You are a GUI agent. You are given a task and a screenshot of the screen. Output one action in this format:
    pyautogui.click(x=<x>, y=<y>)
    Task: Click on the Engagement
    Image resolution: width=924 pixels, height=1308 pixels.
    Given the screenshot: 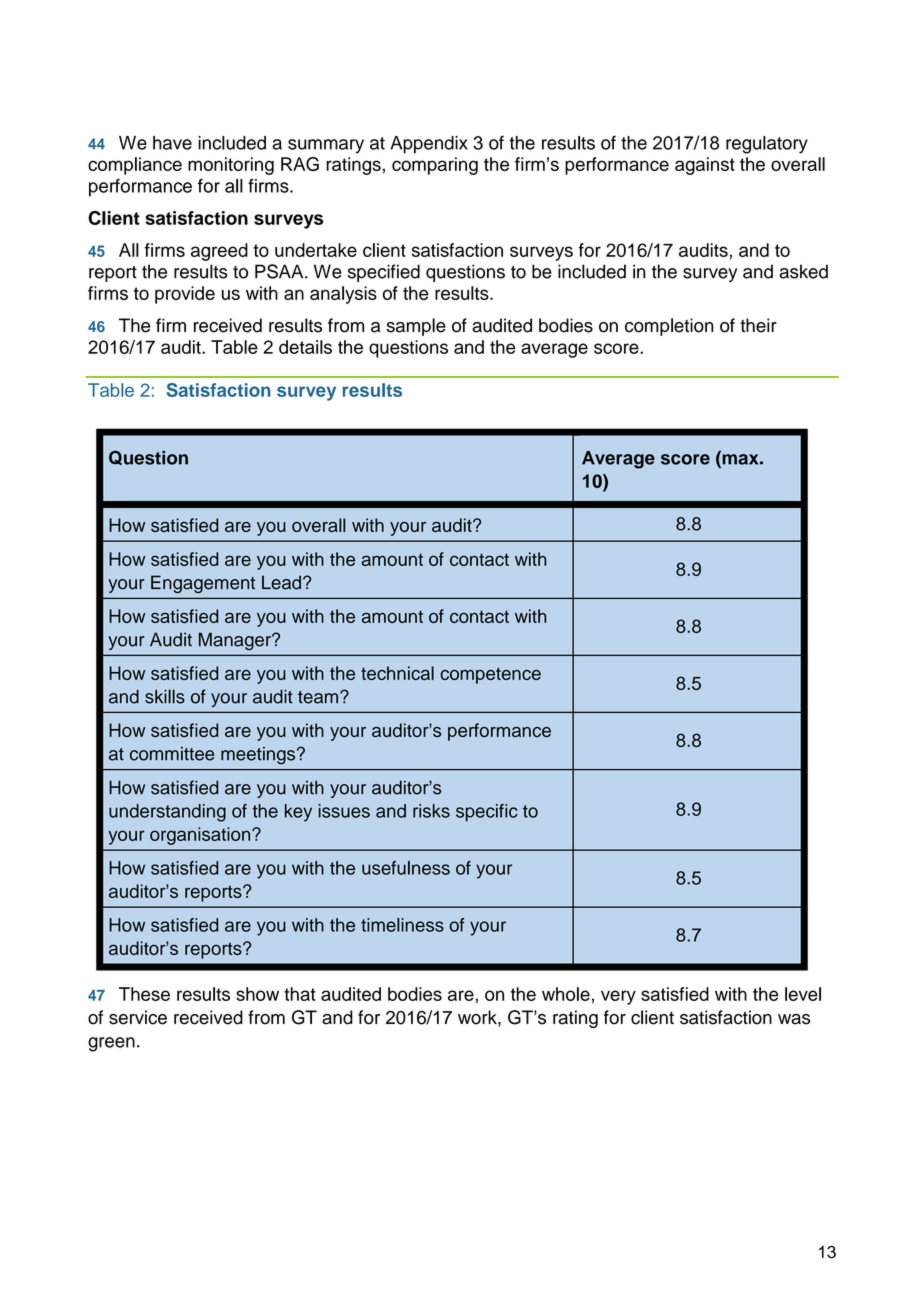 What is the action you would take?
    pyautogui.click(x=203, y=584)
